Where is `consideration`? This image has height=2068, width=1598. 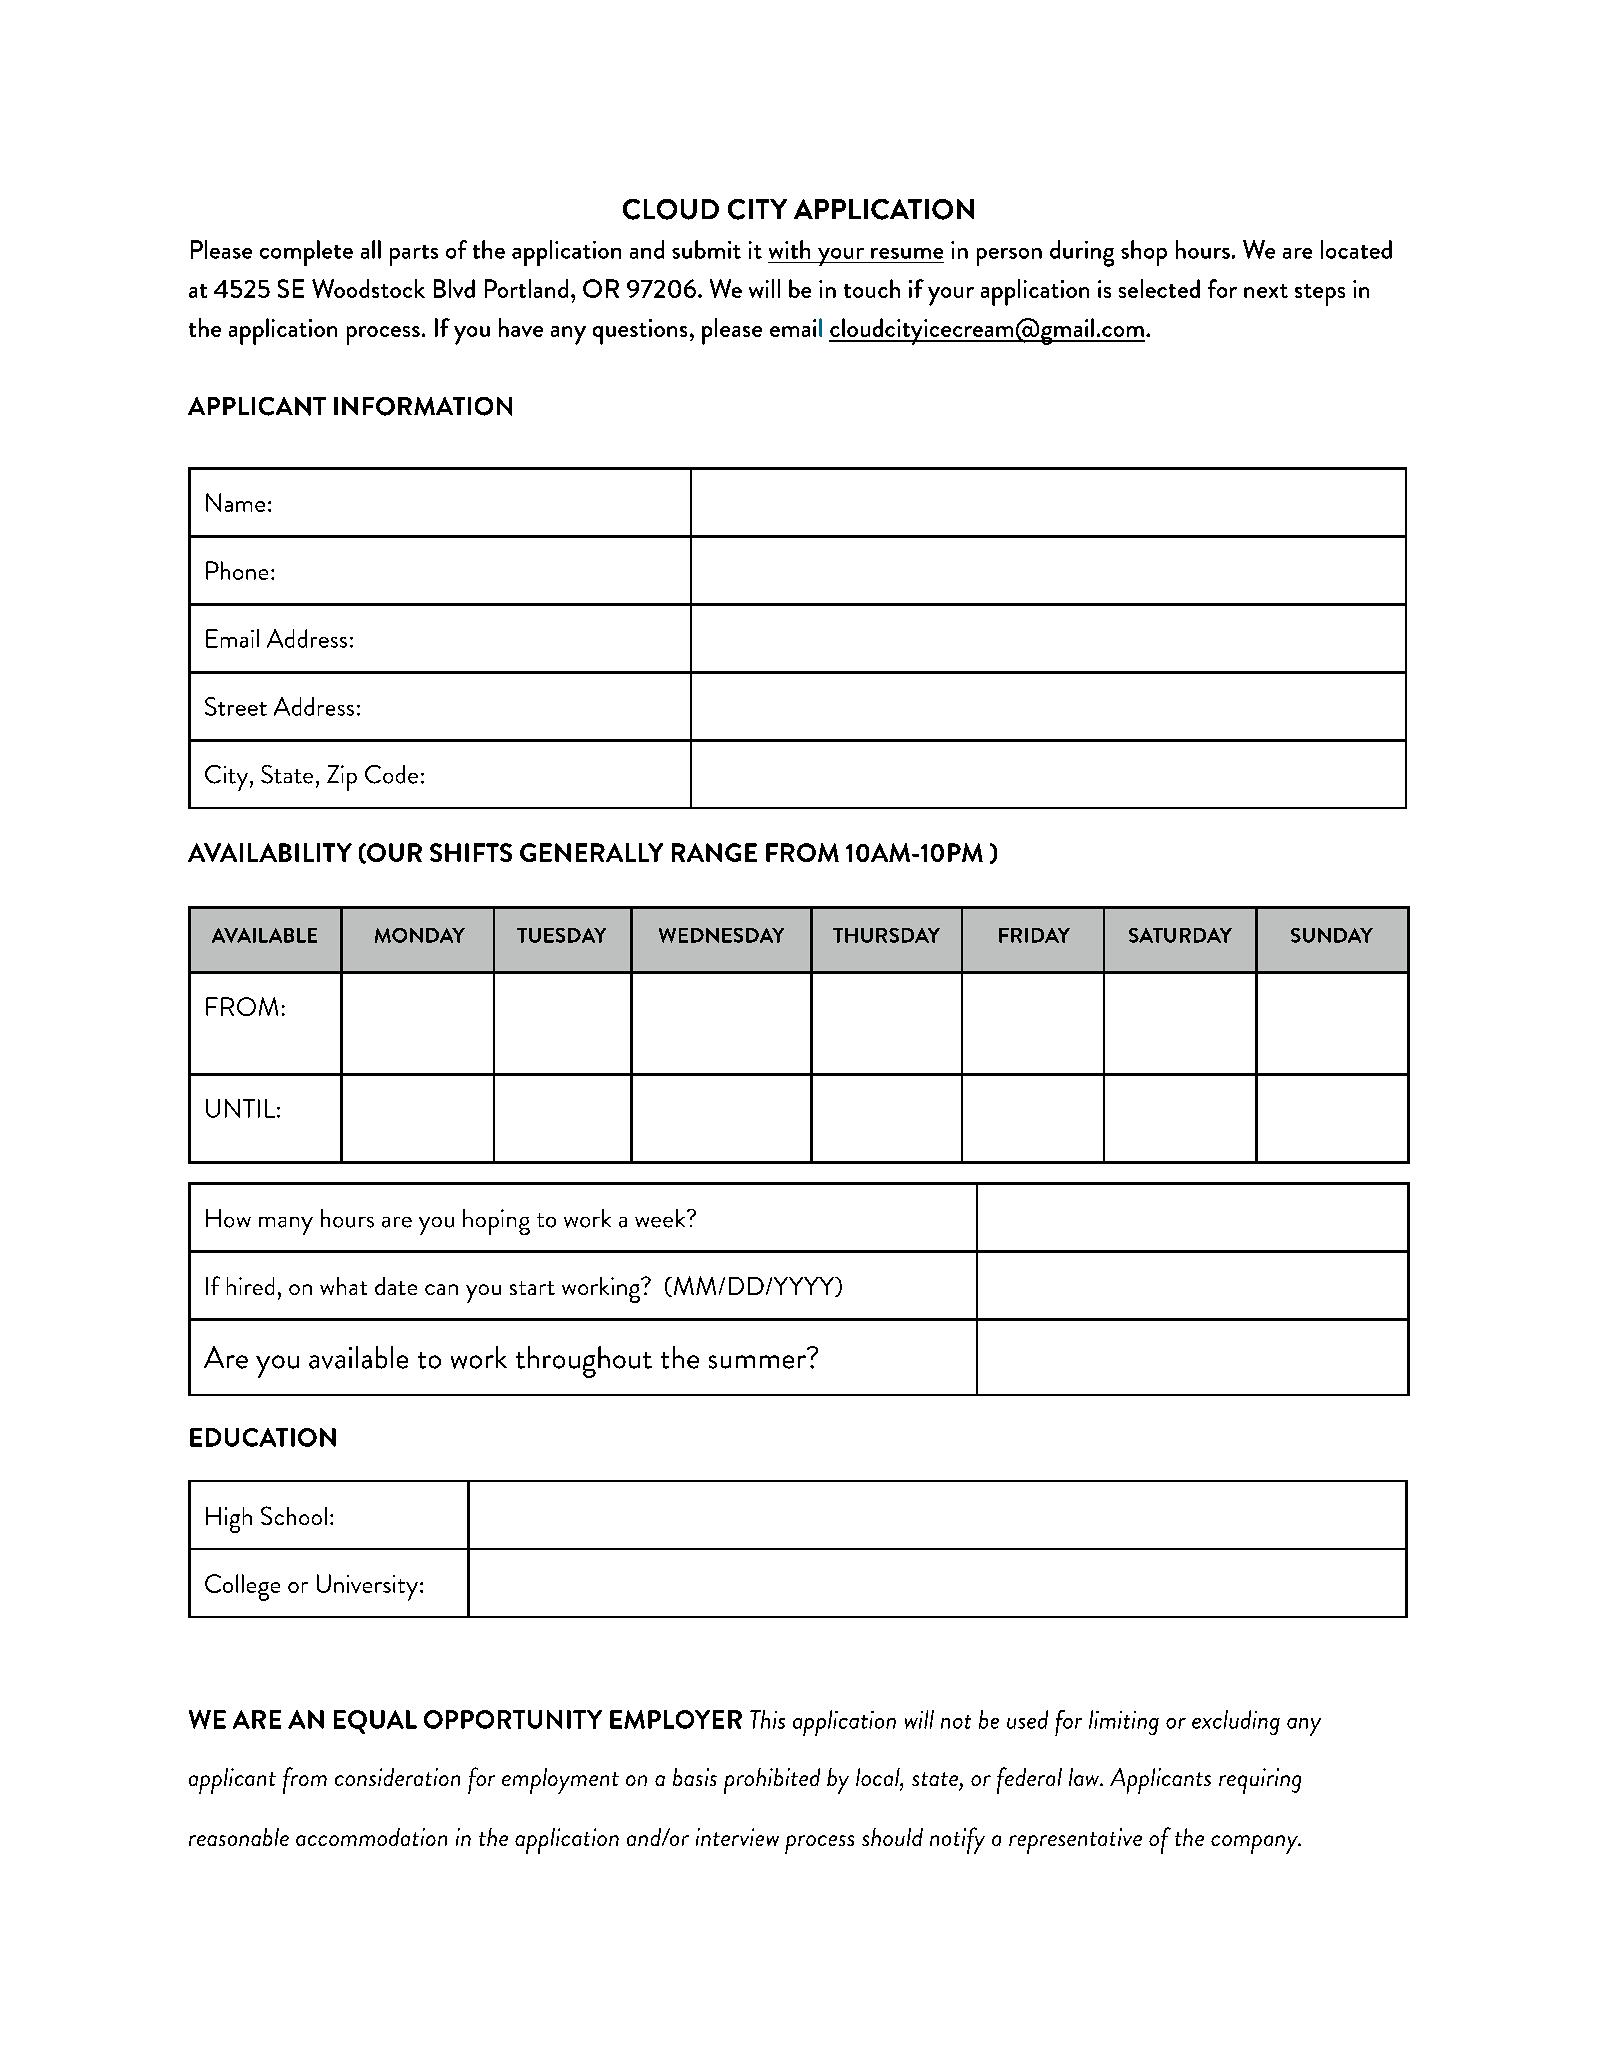 consideration is located at coordinates (397, 1777).
